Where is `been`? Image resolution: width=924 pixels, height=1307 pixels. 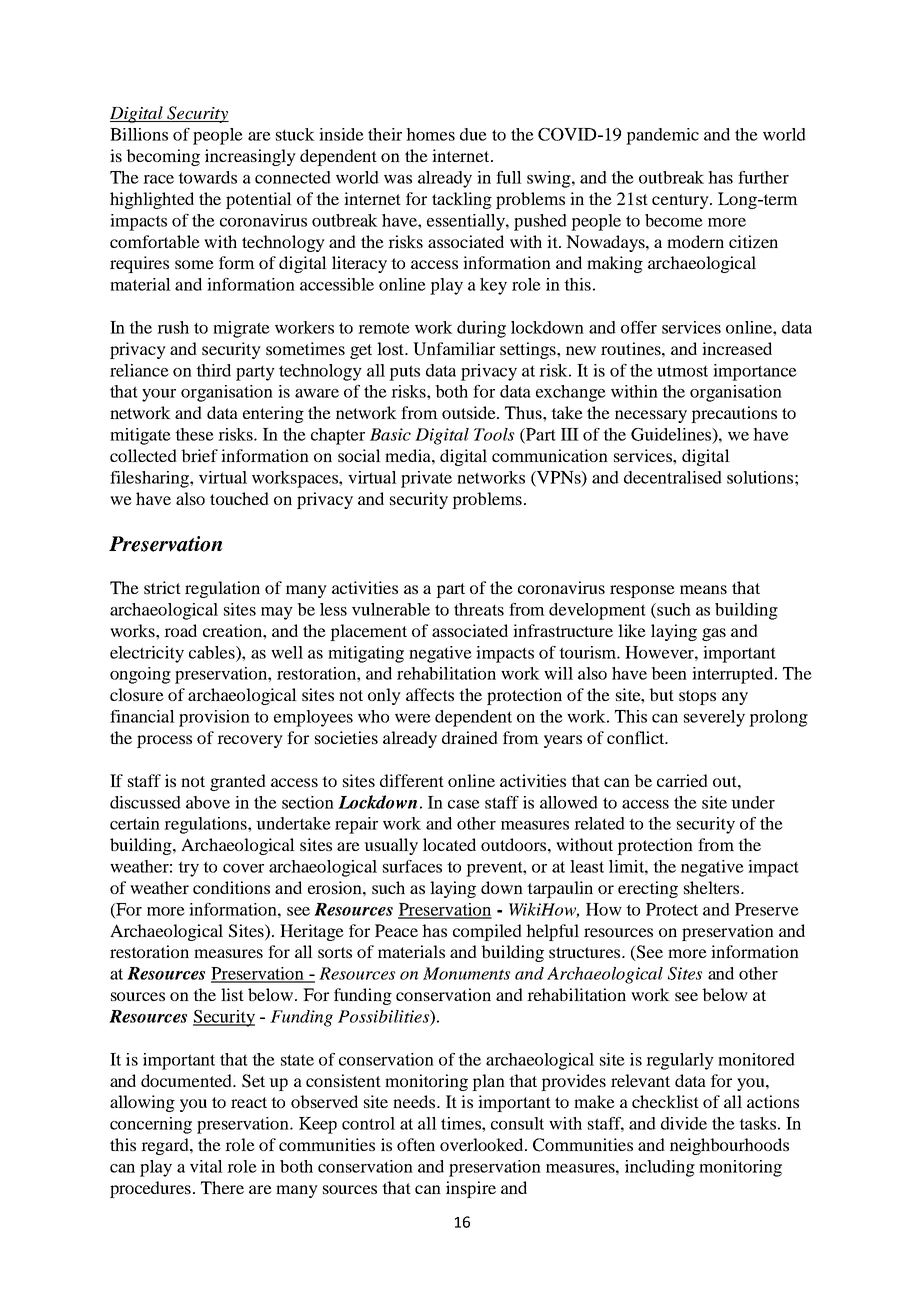
been is located at coordinates (669, 673).
